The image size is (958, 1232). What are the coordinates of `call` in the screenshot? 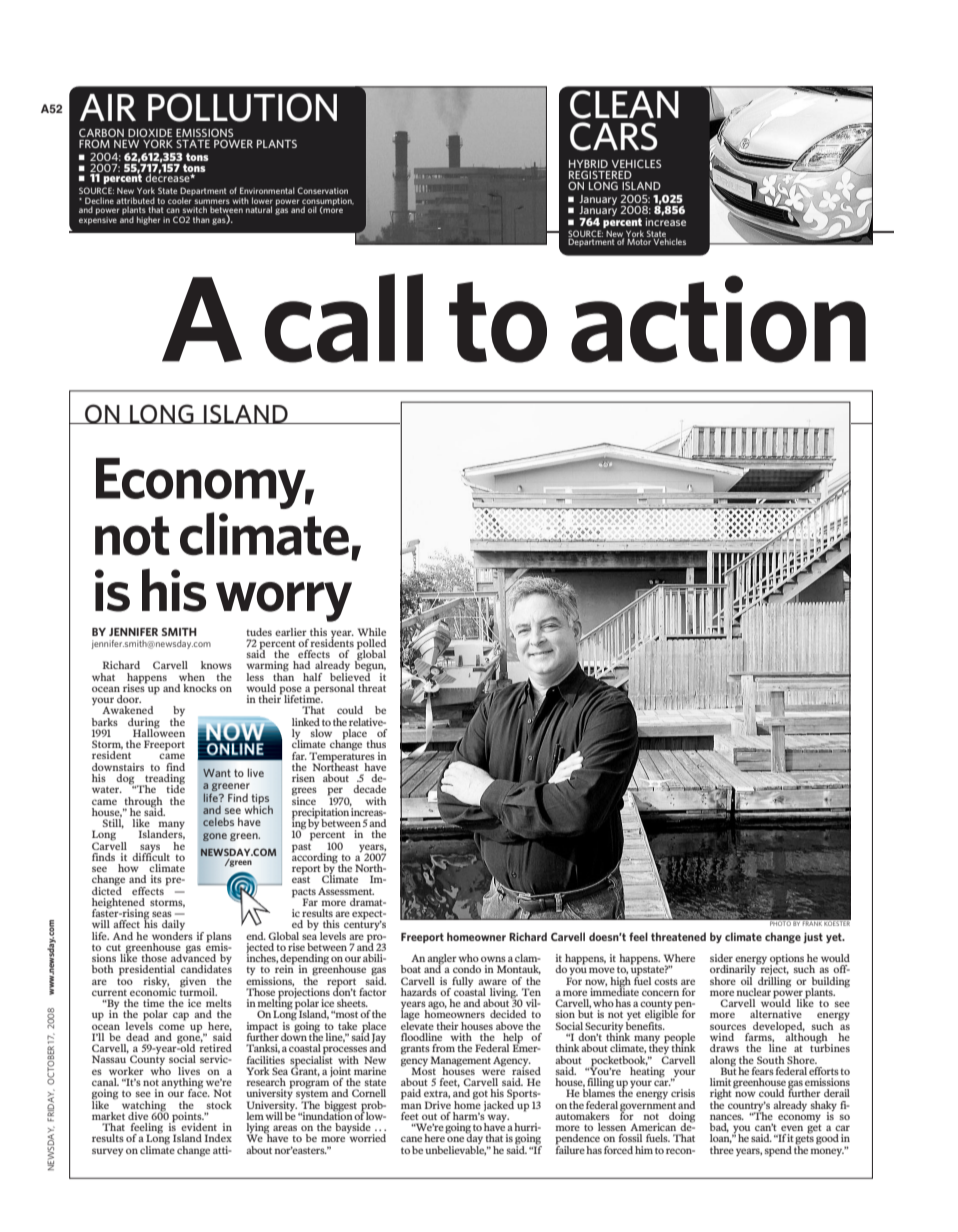 It's located at (344, 318).
